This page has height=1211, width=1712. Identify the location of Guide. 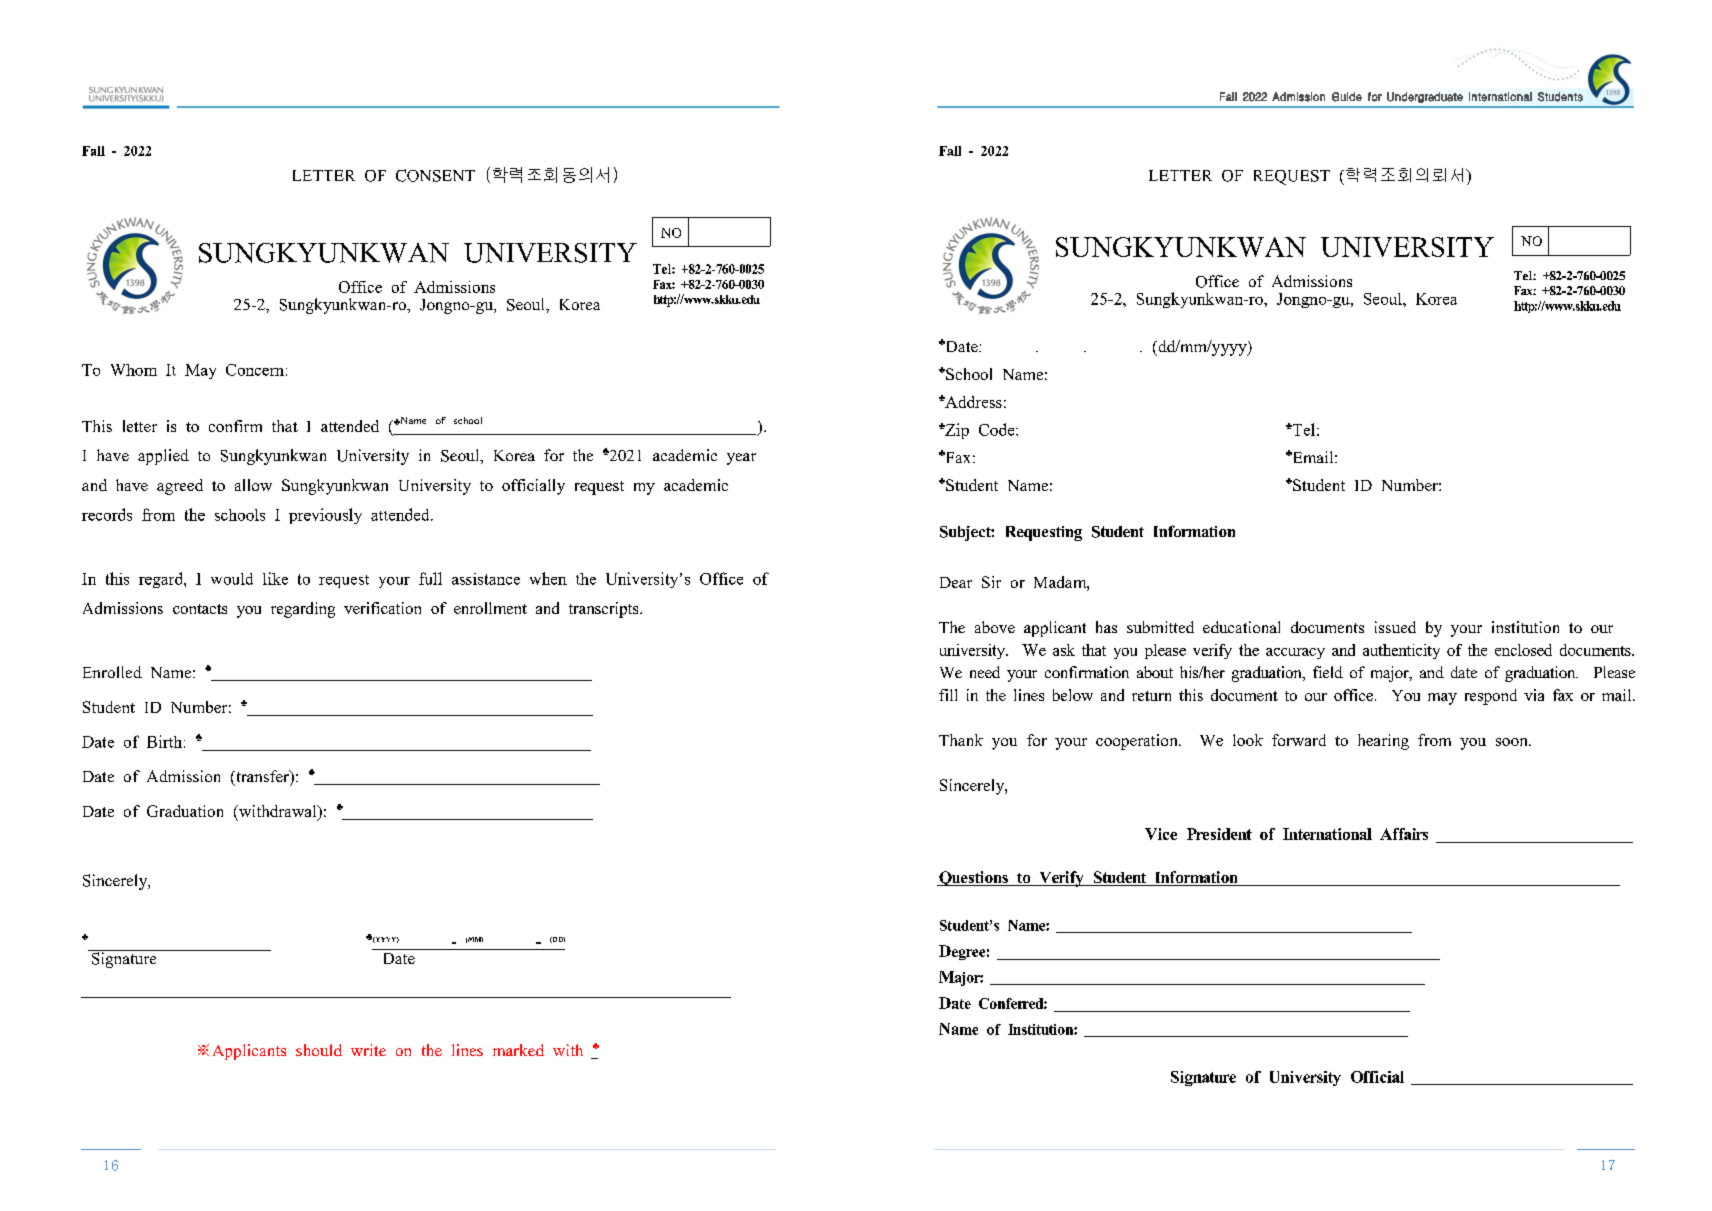
(1347, 97).
